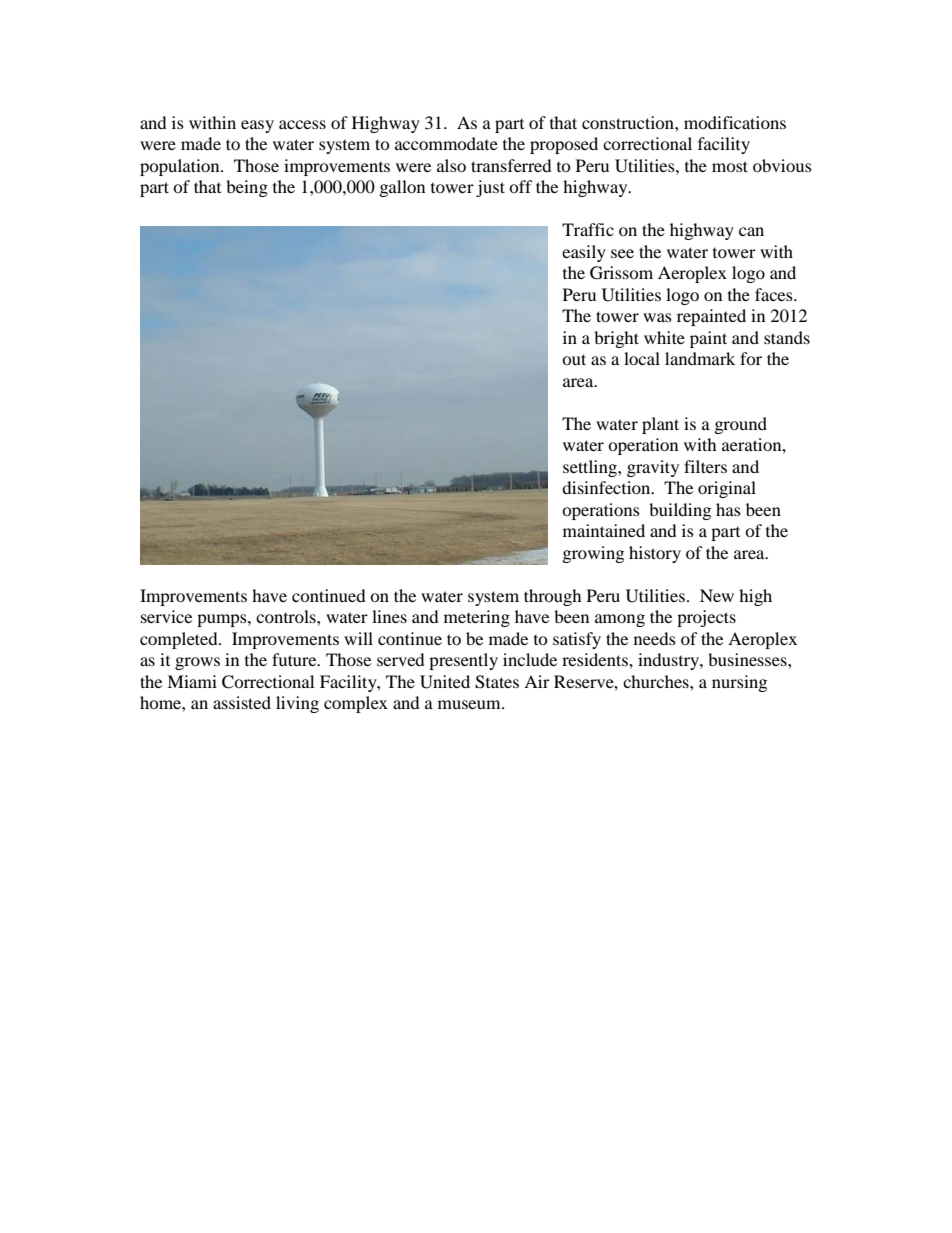  Describe the element at coordinates (247, 188) in the page. I see `being` at that location.
